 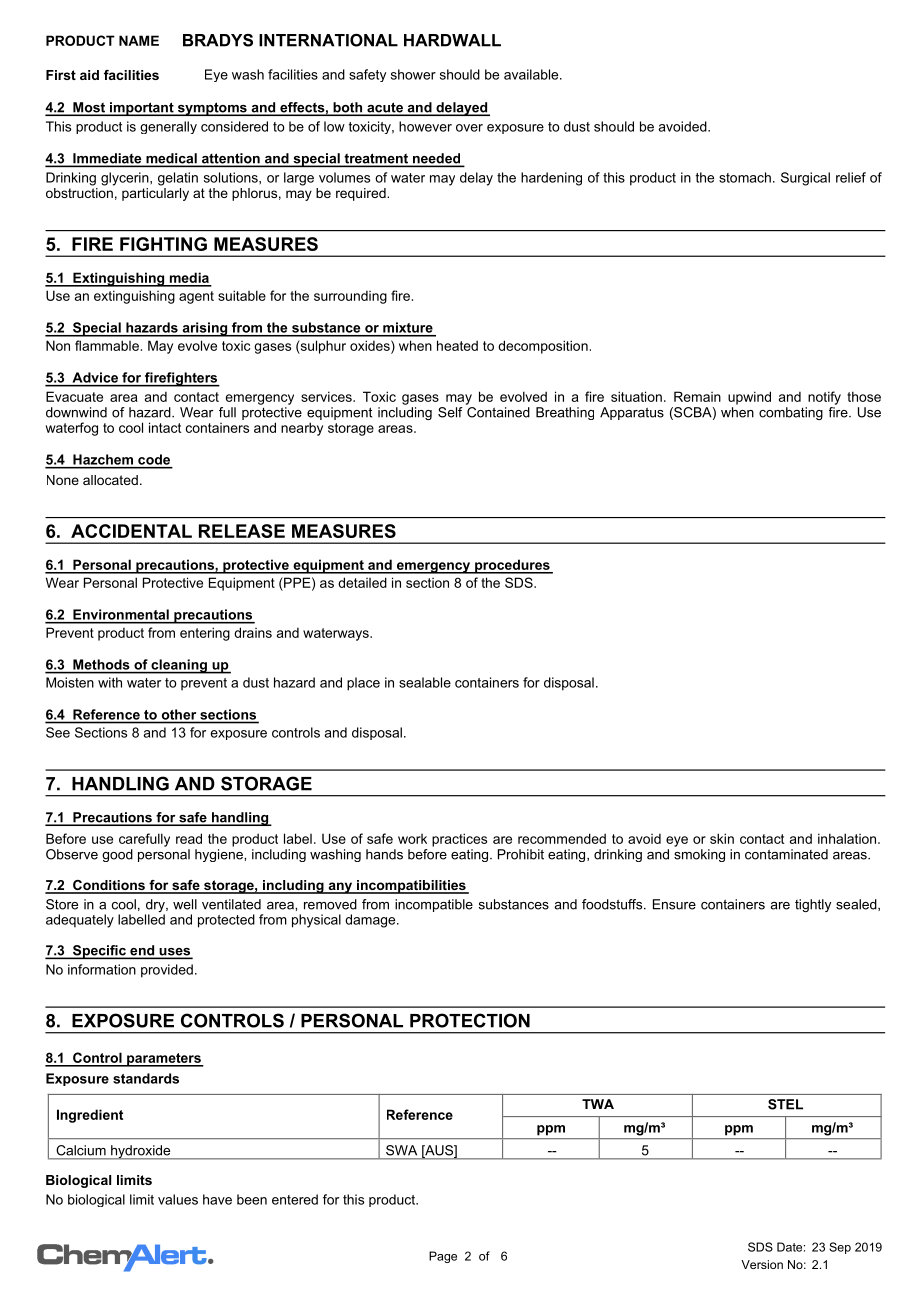 I want to click on stomach, so click(x=745, y=177).
